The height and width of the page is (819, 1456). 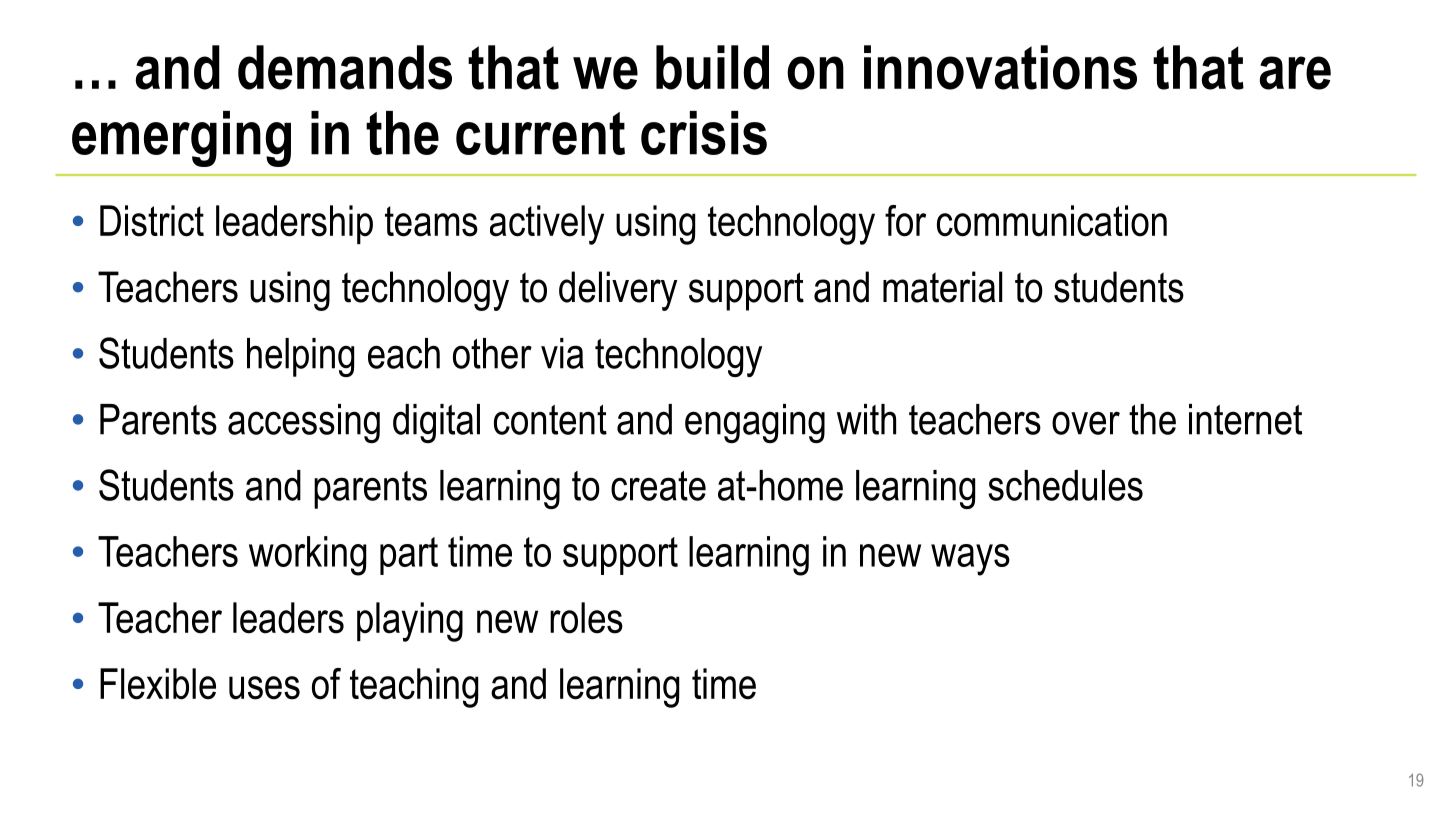 What do you see at coordinates (345, 67) in the page?
I see `demands` at bounding box center [345, 67].
